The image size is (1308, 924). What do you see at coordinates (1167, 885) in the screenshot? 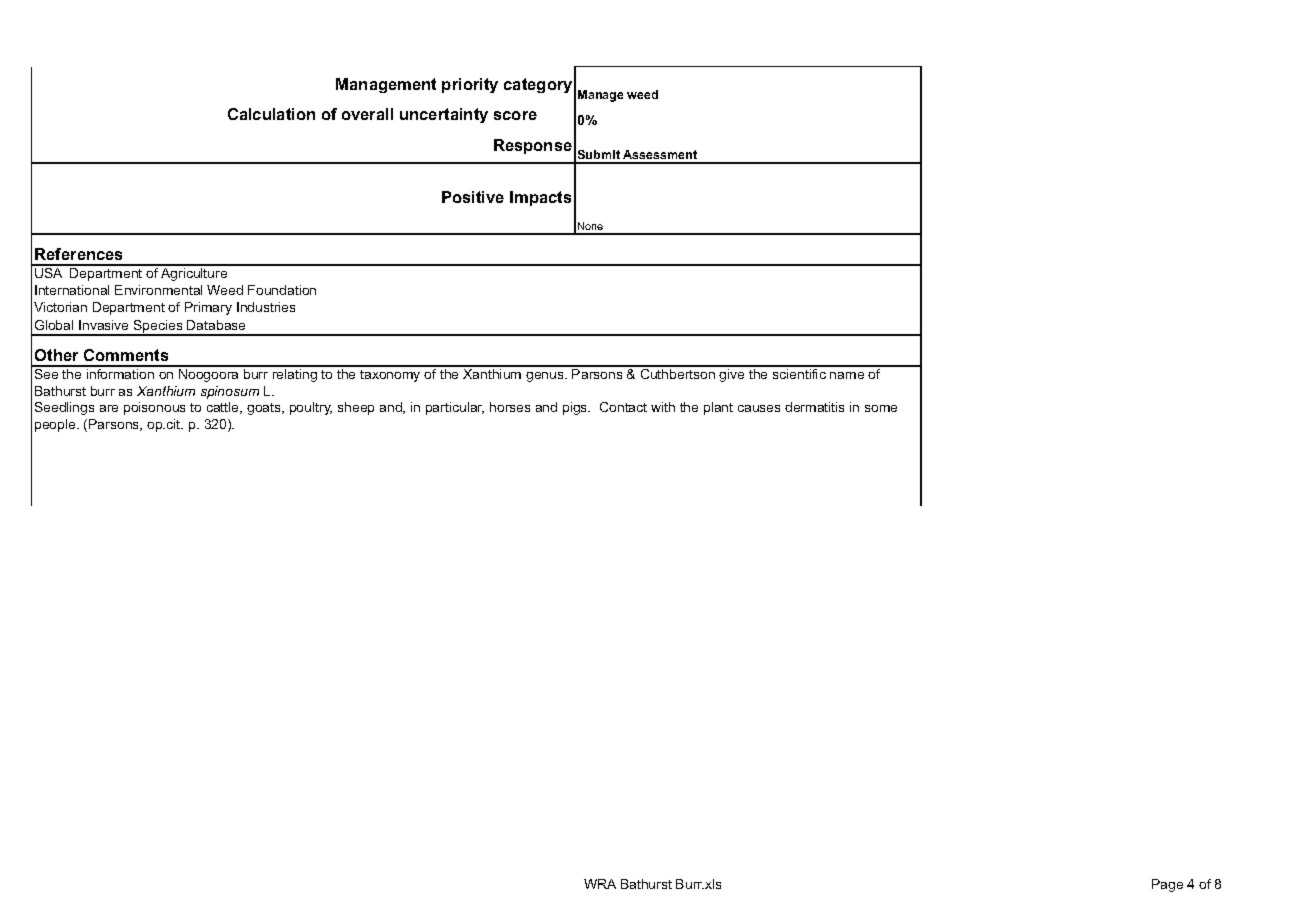
I see `Page` at bounding box center [1167, 885].
